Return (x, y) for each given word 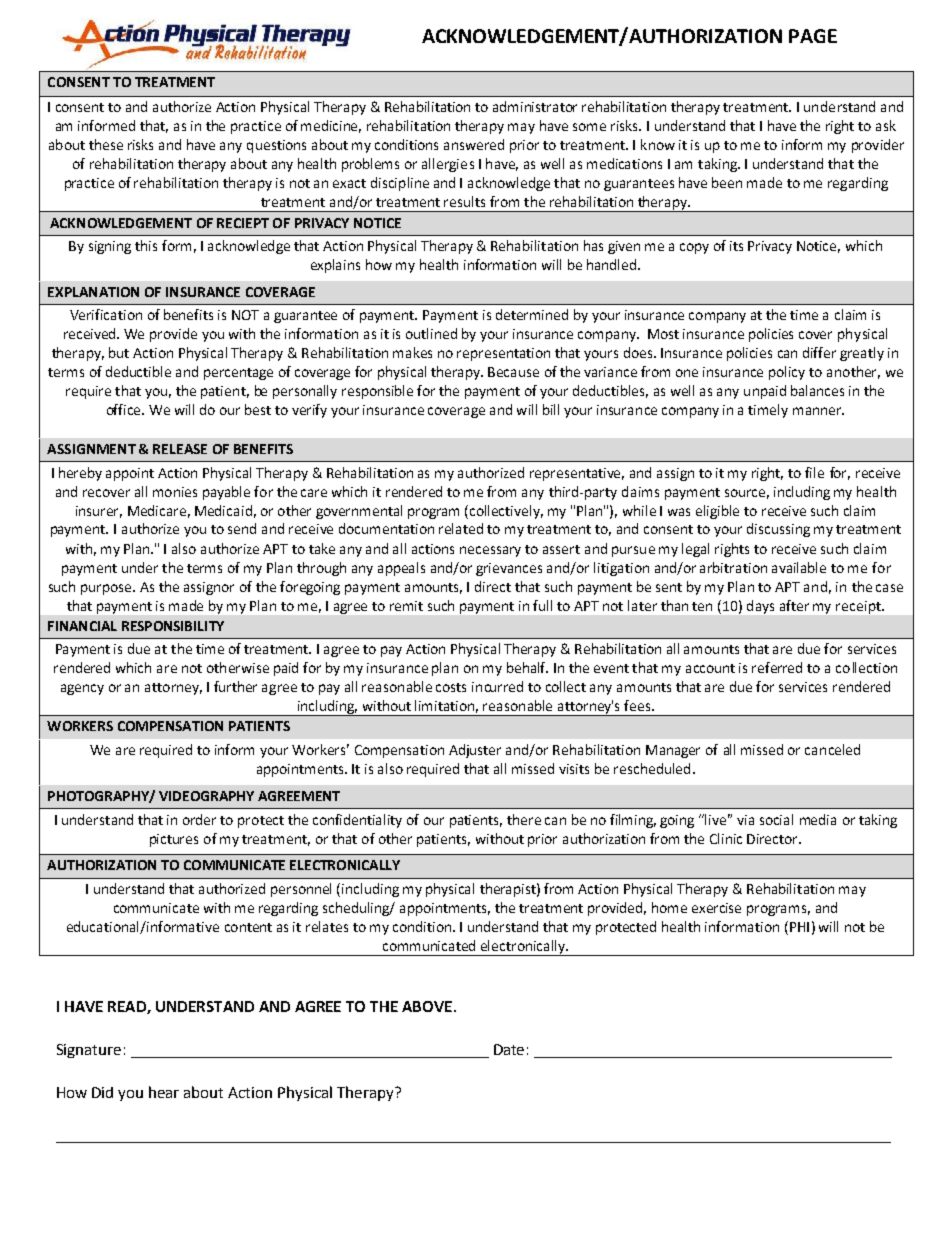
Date (509, 1049)
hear (164, 1092)
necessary (490, 551)
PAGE (813, 36)
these (106, 144)
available (799, 567)
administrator (535, 106)
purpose (108, 589)
